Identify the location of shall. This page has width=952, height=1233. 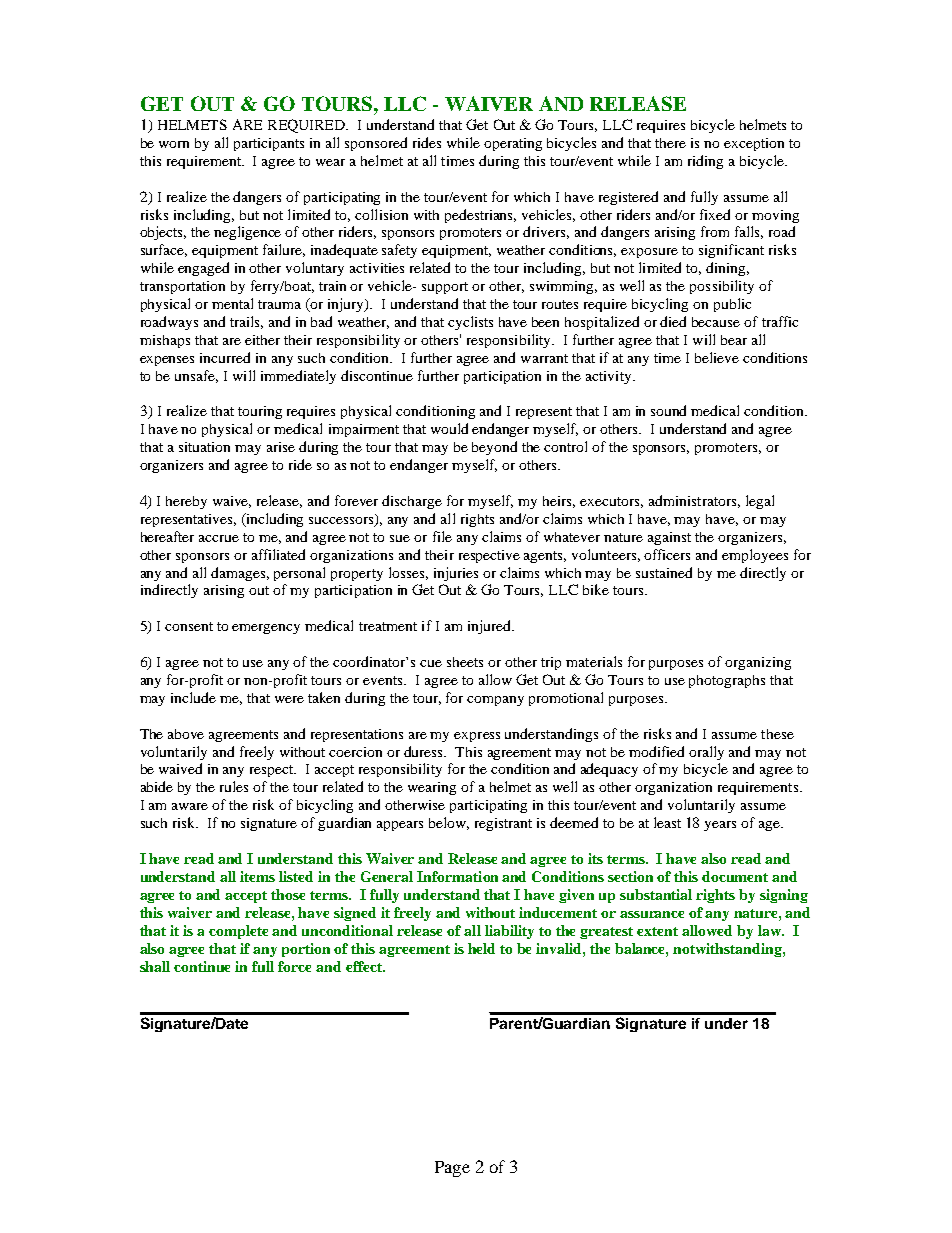
(155, 966).
